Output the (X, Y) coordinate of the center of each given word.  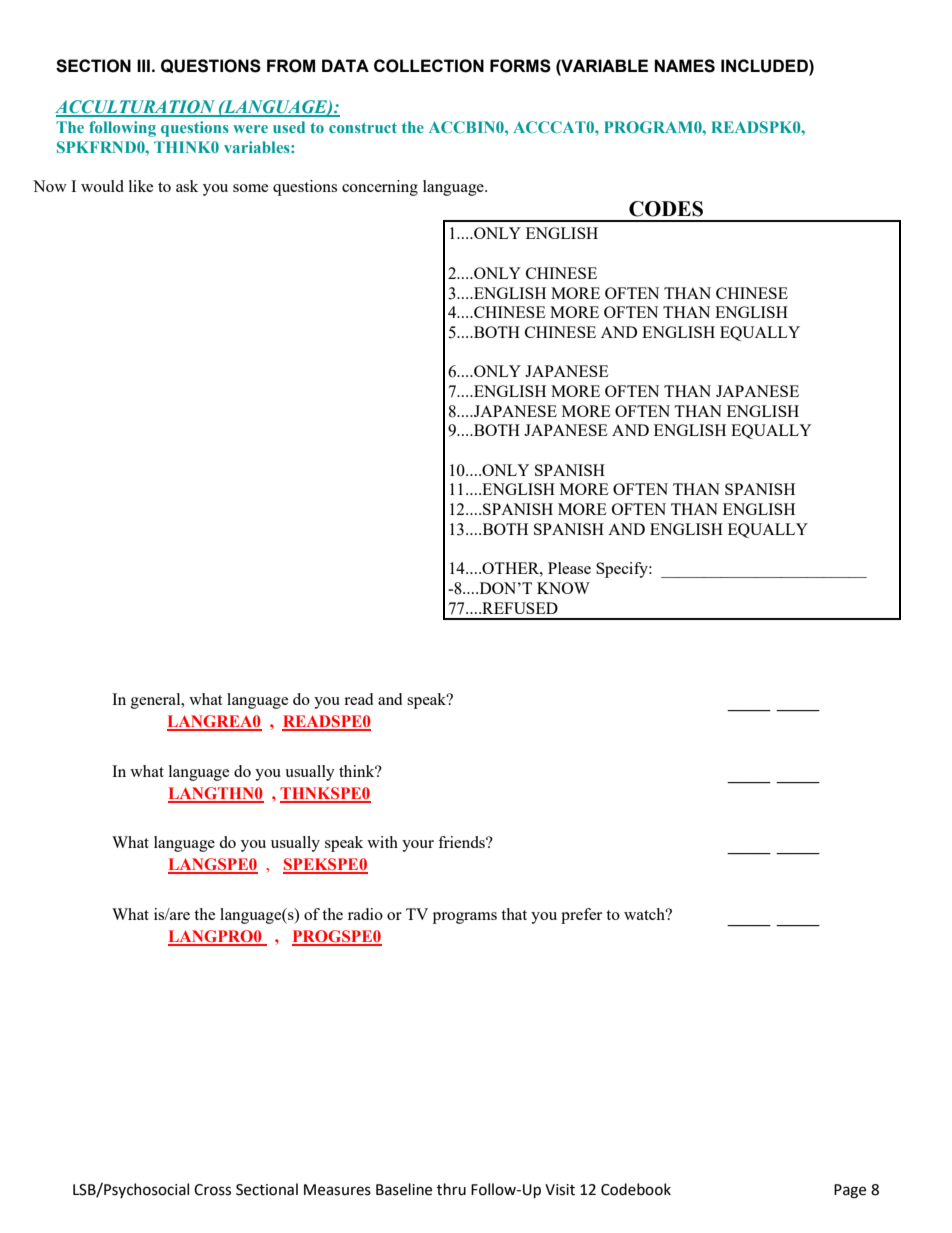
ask (187, 186)
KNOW (563, 588)
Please (569, 568)
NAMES (684, 66)
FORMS (520, 66)
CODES (666, 209)
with (382, 842)
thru (451, 1189)
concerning (380, 188)
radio (365, 914)
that (514, 914)
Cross (212, 1190)
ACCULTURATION (136, 108)
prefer (581, 916)
